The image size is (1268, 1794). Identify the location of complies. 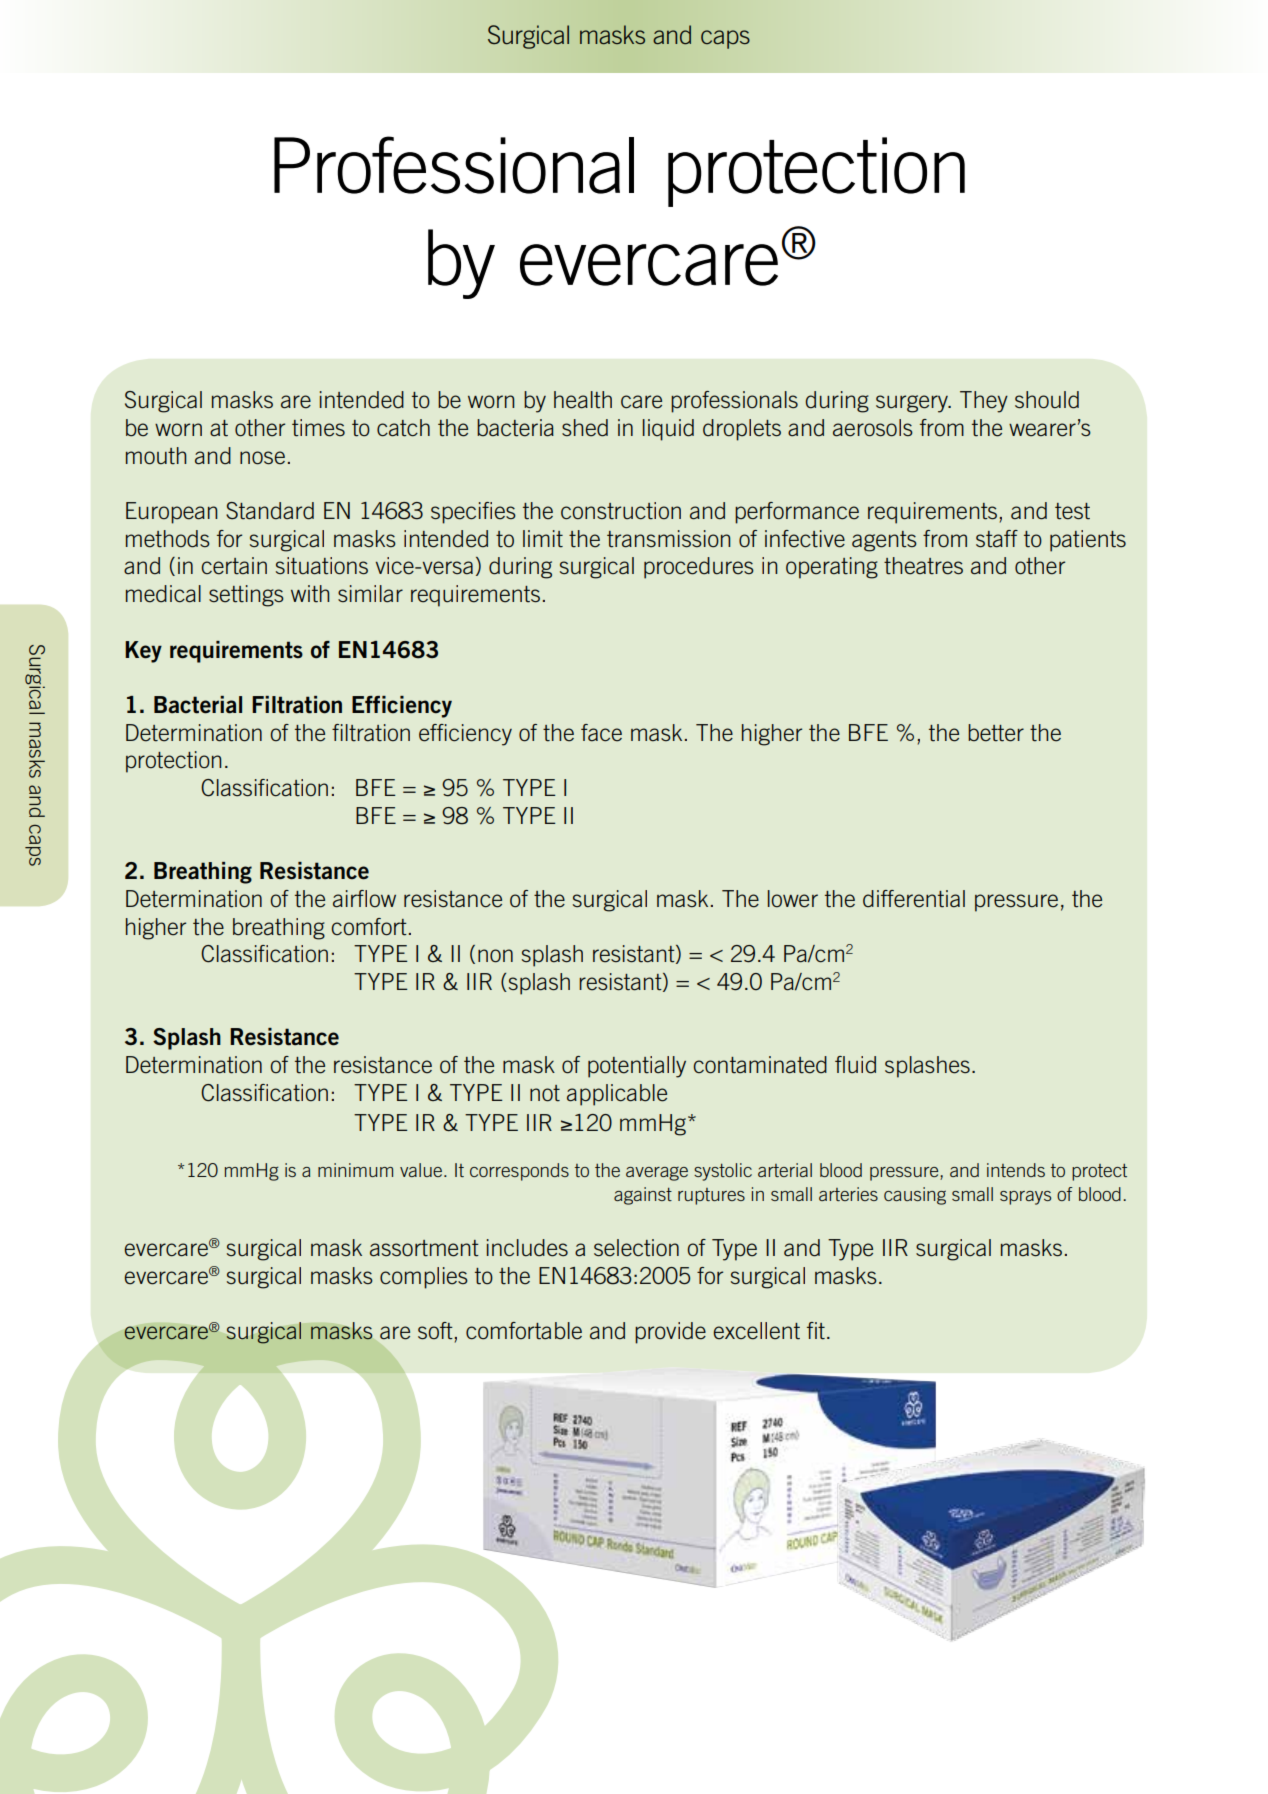
(424, 1278).
